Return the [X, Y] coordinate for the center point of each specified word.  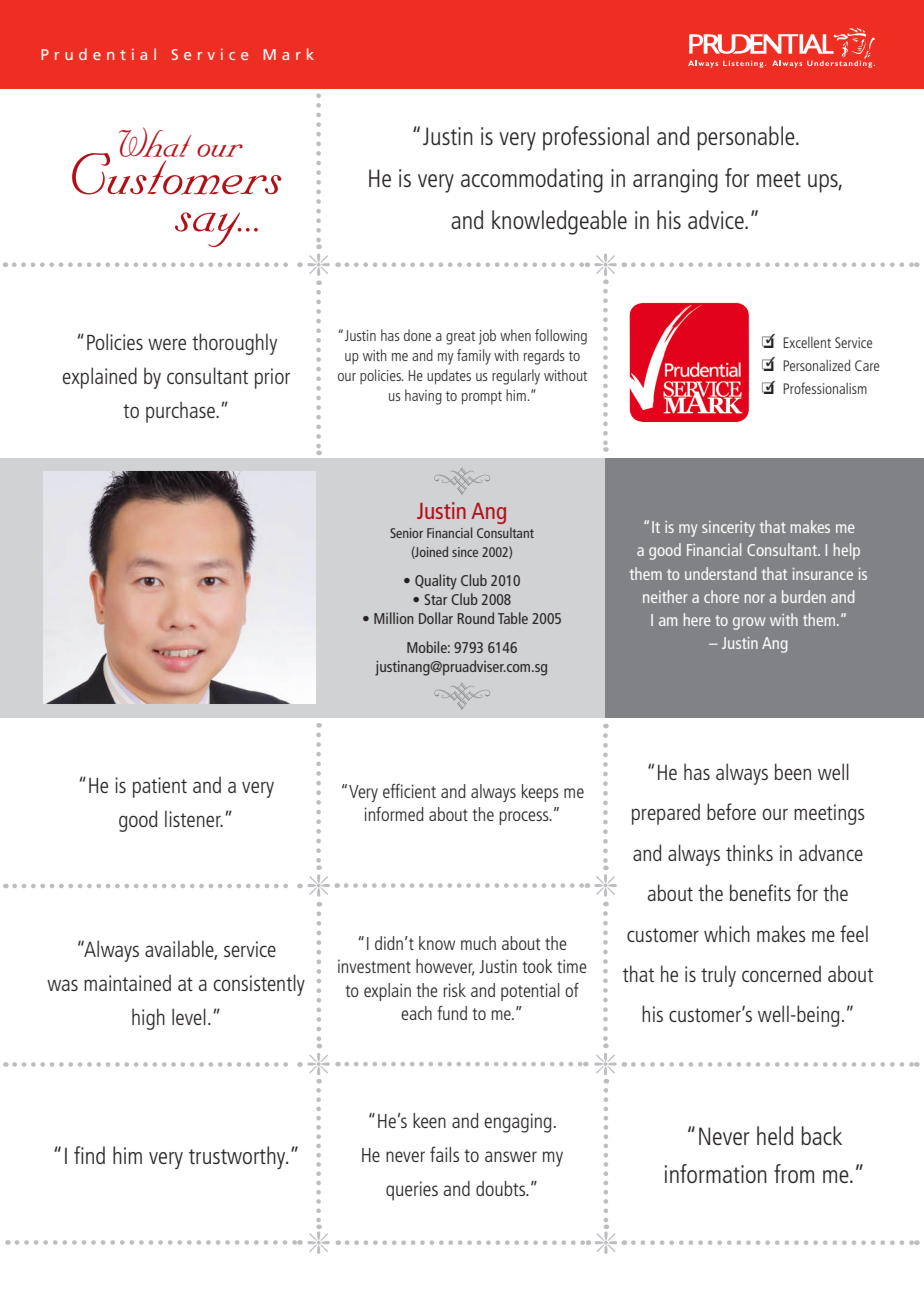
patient [160, 787]
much [478, 943]
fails [444, 1154]
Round [476, 618]
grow [749, 623]
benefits [760, 892]
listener [194, 818]
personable [747, 138]
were [167, 344]
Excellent [807, 342]
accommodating [532, 180]
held [775, 1135]
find [89, 1155]
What [155, 142]
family [474, 357]
